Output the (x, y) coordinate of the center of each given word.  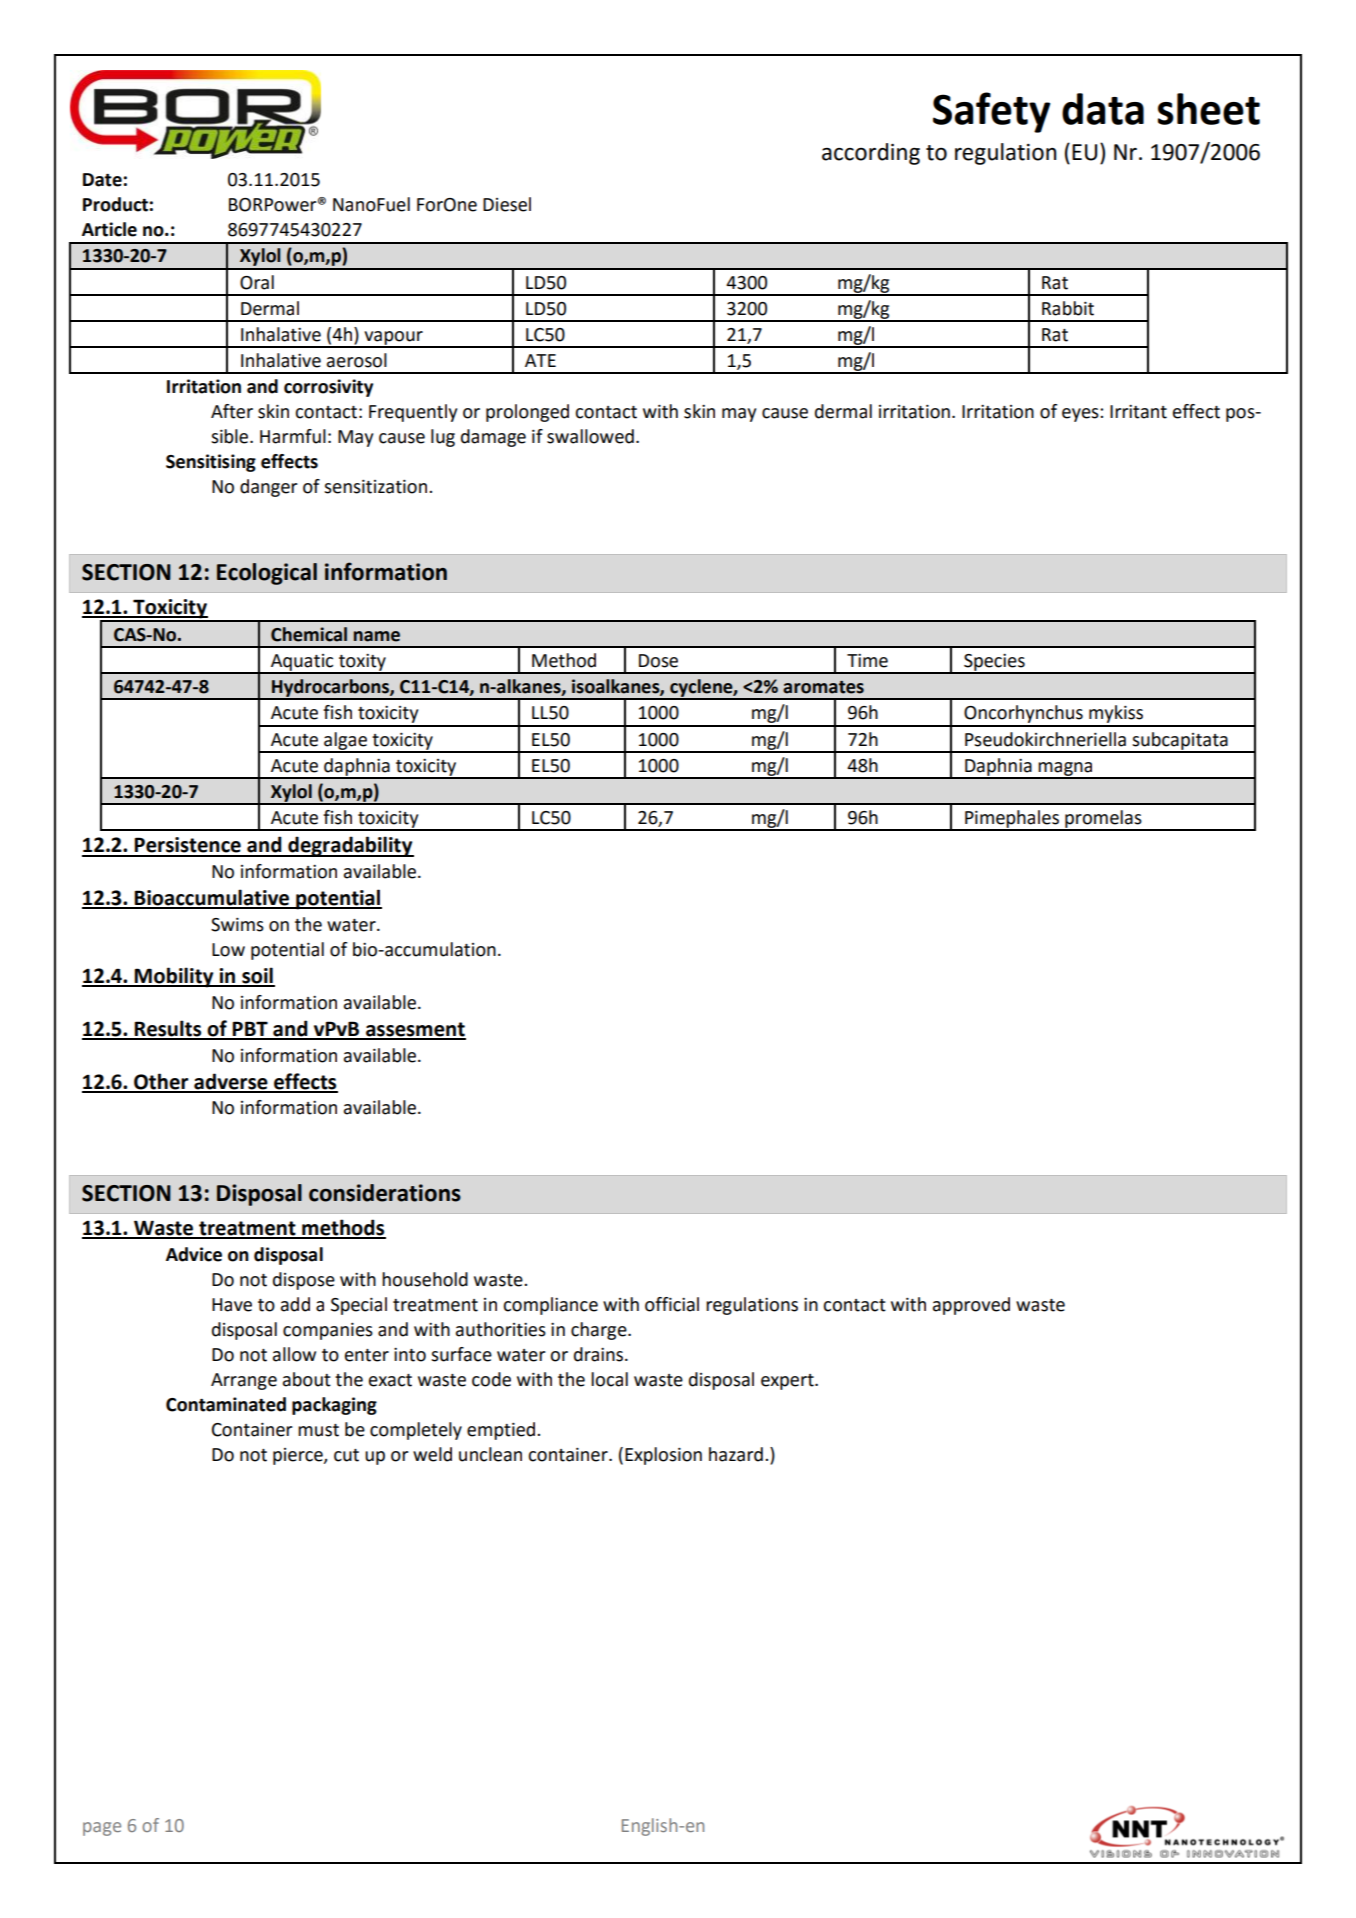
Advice (194, 1254)
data (1103, 109)
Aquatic (302, 663)
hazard (736, 1454)
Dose (658, 661)
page (102, 1829)
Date (102, 180)
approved (971, 1306)
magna (1066, 770)
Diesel (507, 204)
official (672, 1304)
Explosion (663, 1456)
